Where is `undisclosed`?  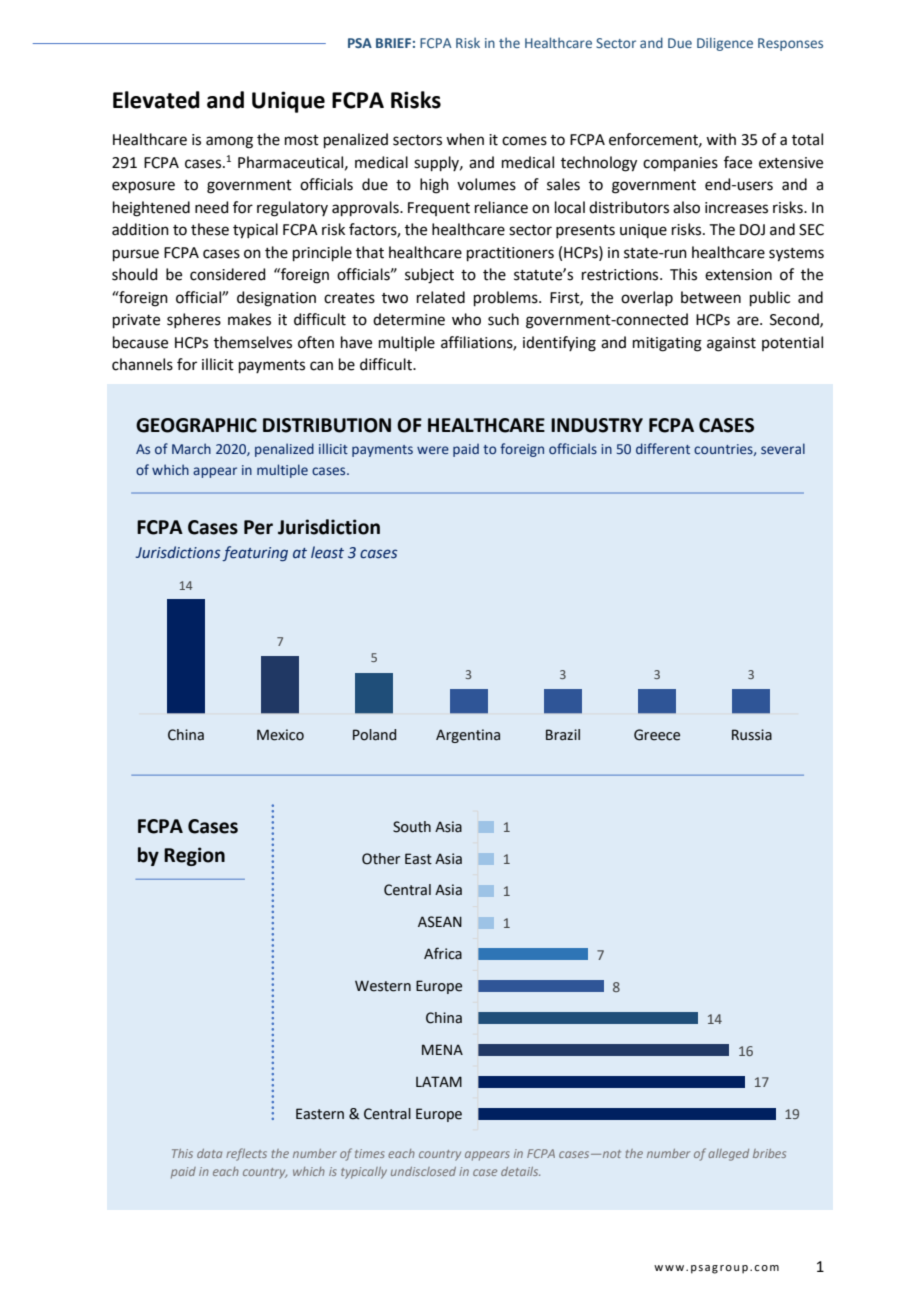
undisclosed is located at coordinates (423, 1171).
